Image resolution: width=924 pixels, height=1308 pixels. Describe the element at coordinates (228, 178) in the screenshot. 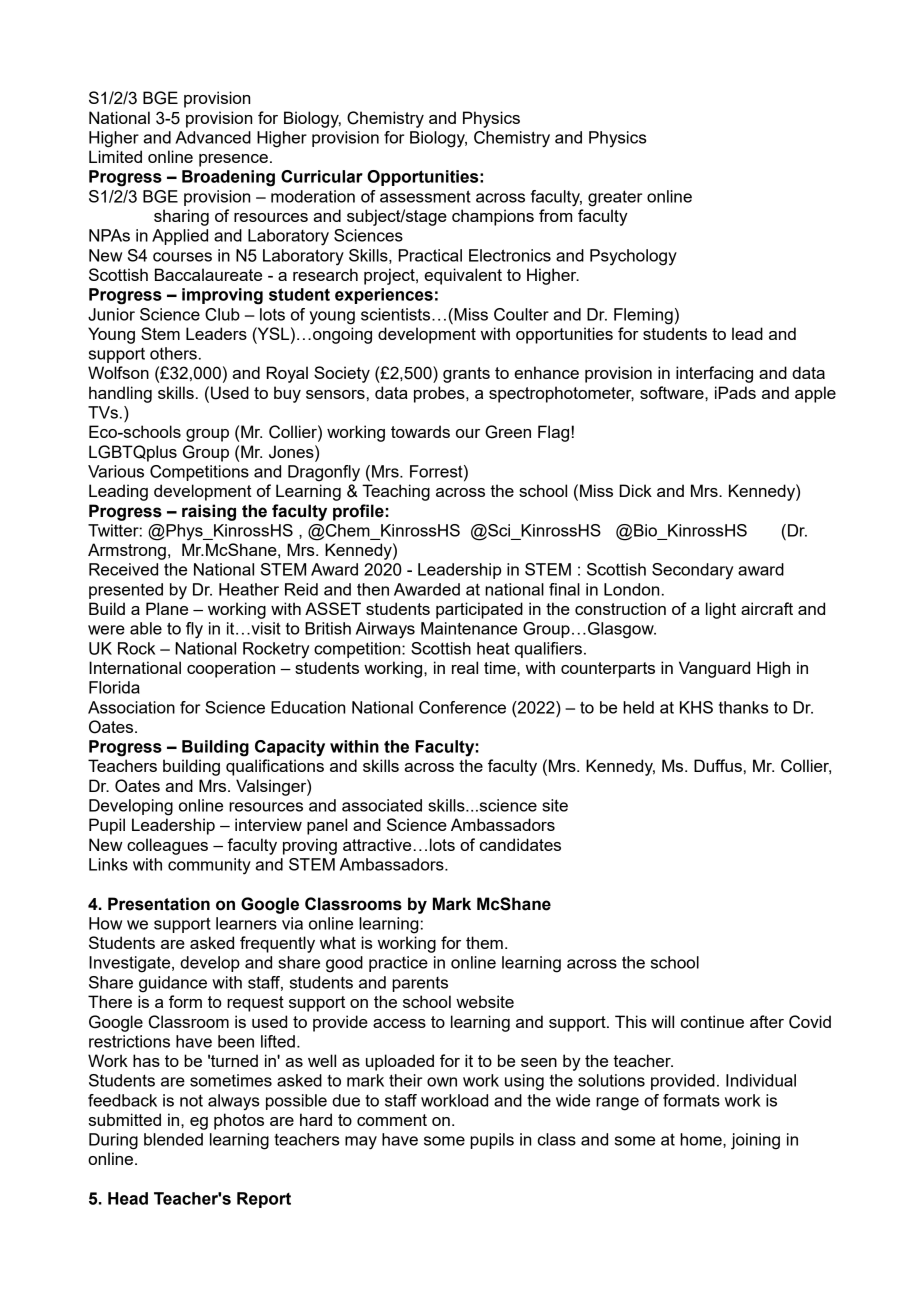

I see `Broadening` at that location.
